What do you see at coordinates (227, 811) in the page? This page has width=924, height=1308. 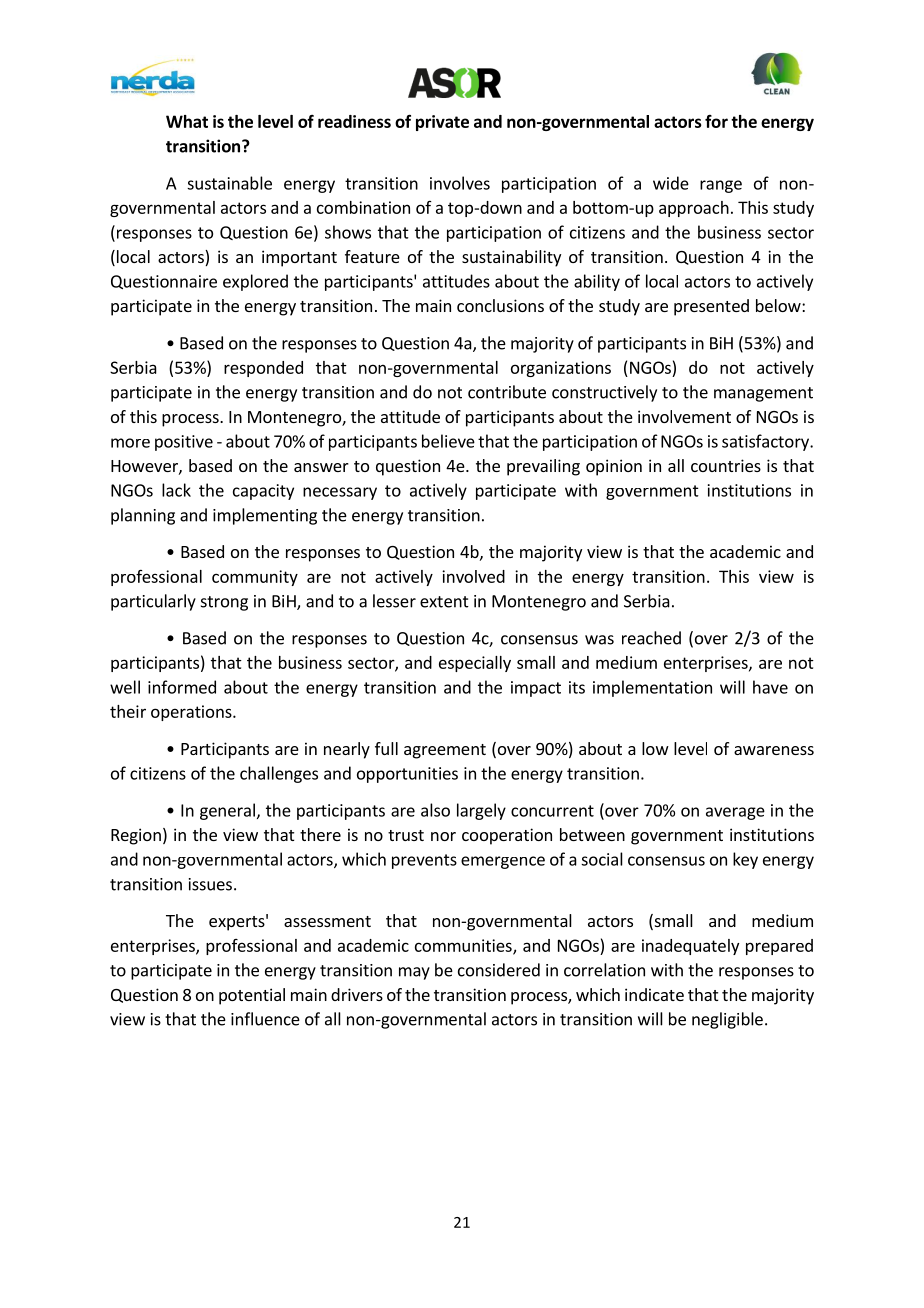 I see `general` at bounding box center [227, 811].
